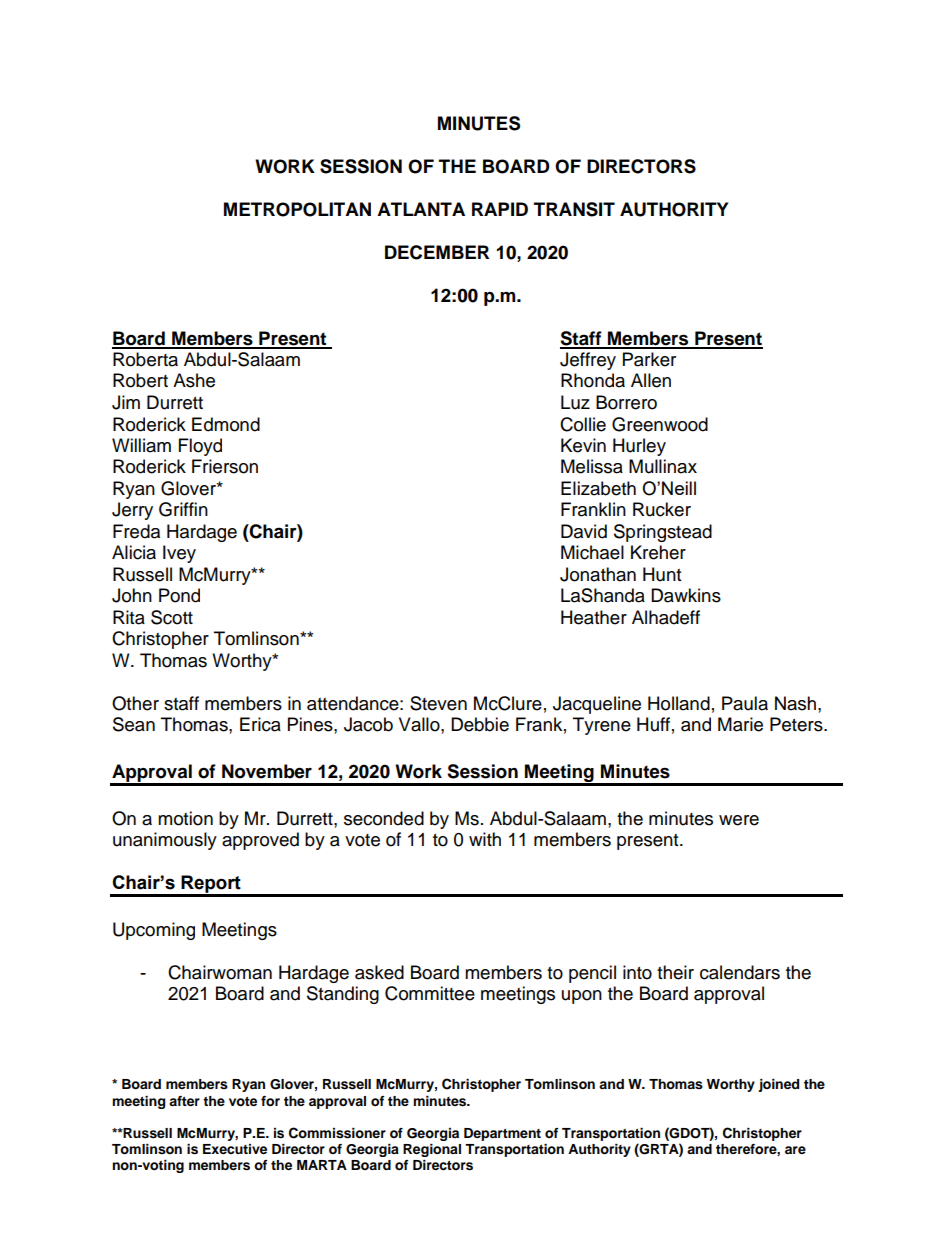 The width and height of the screenshot is (952, 1233). I want to click on Regional, so click(432, 1150).
